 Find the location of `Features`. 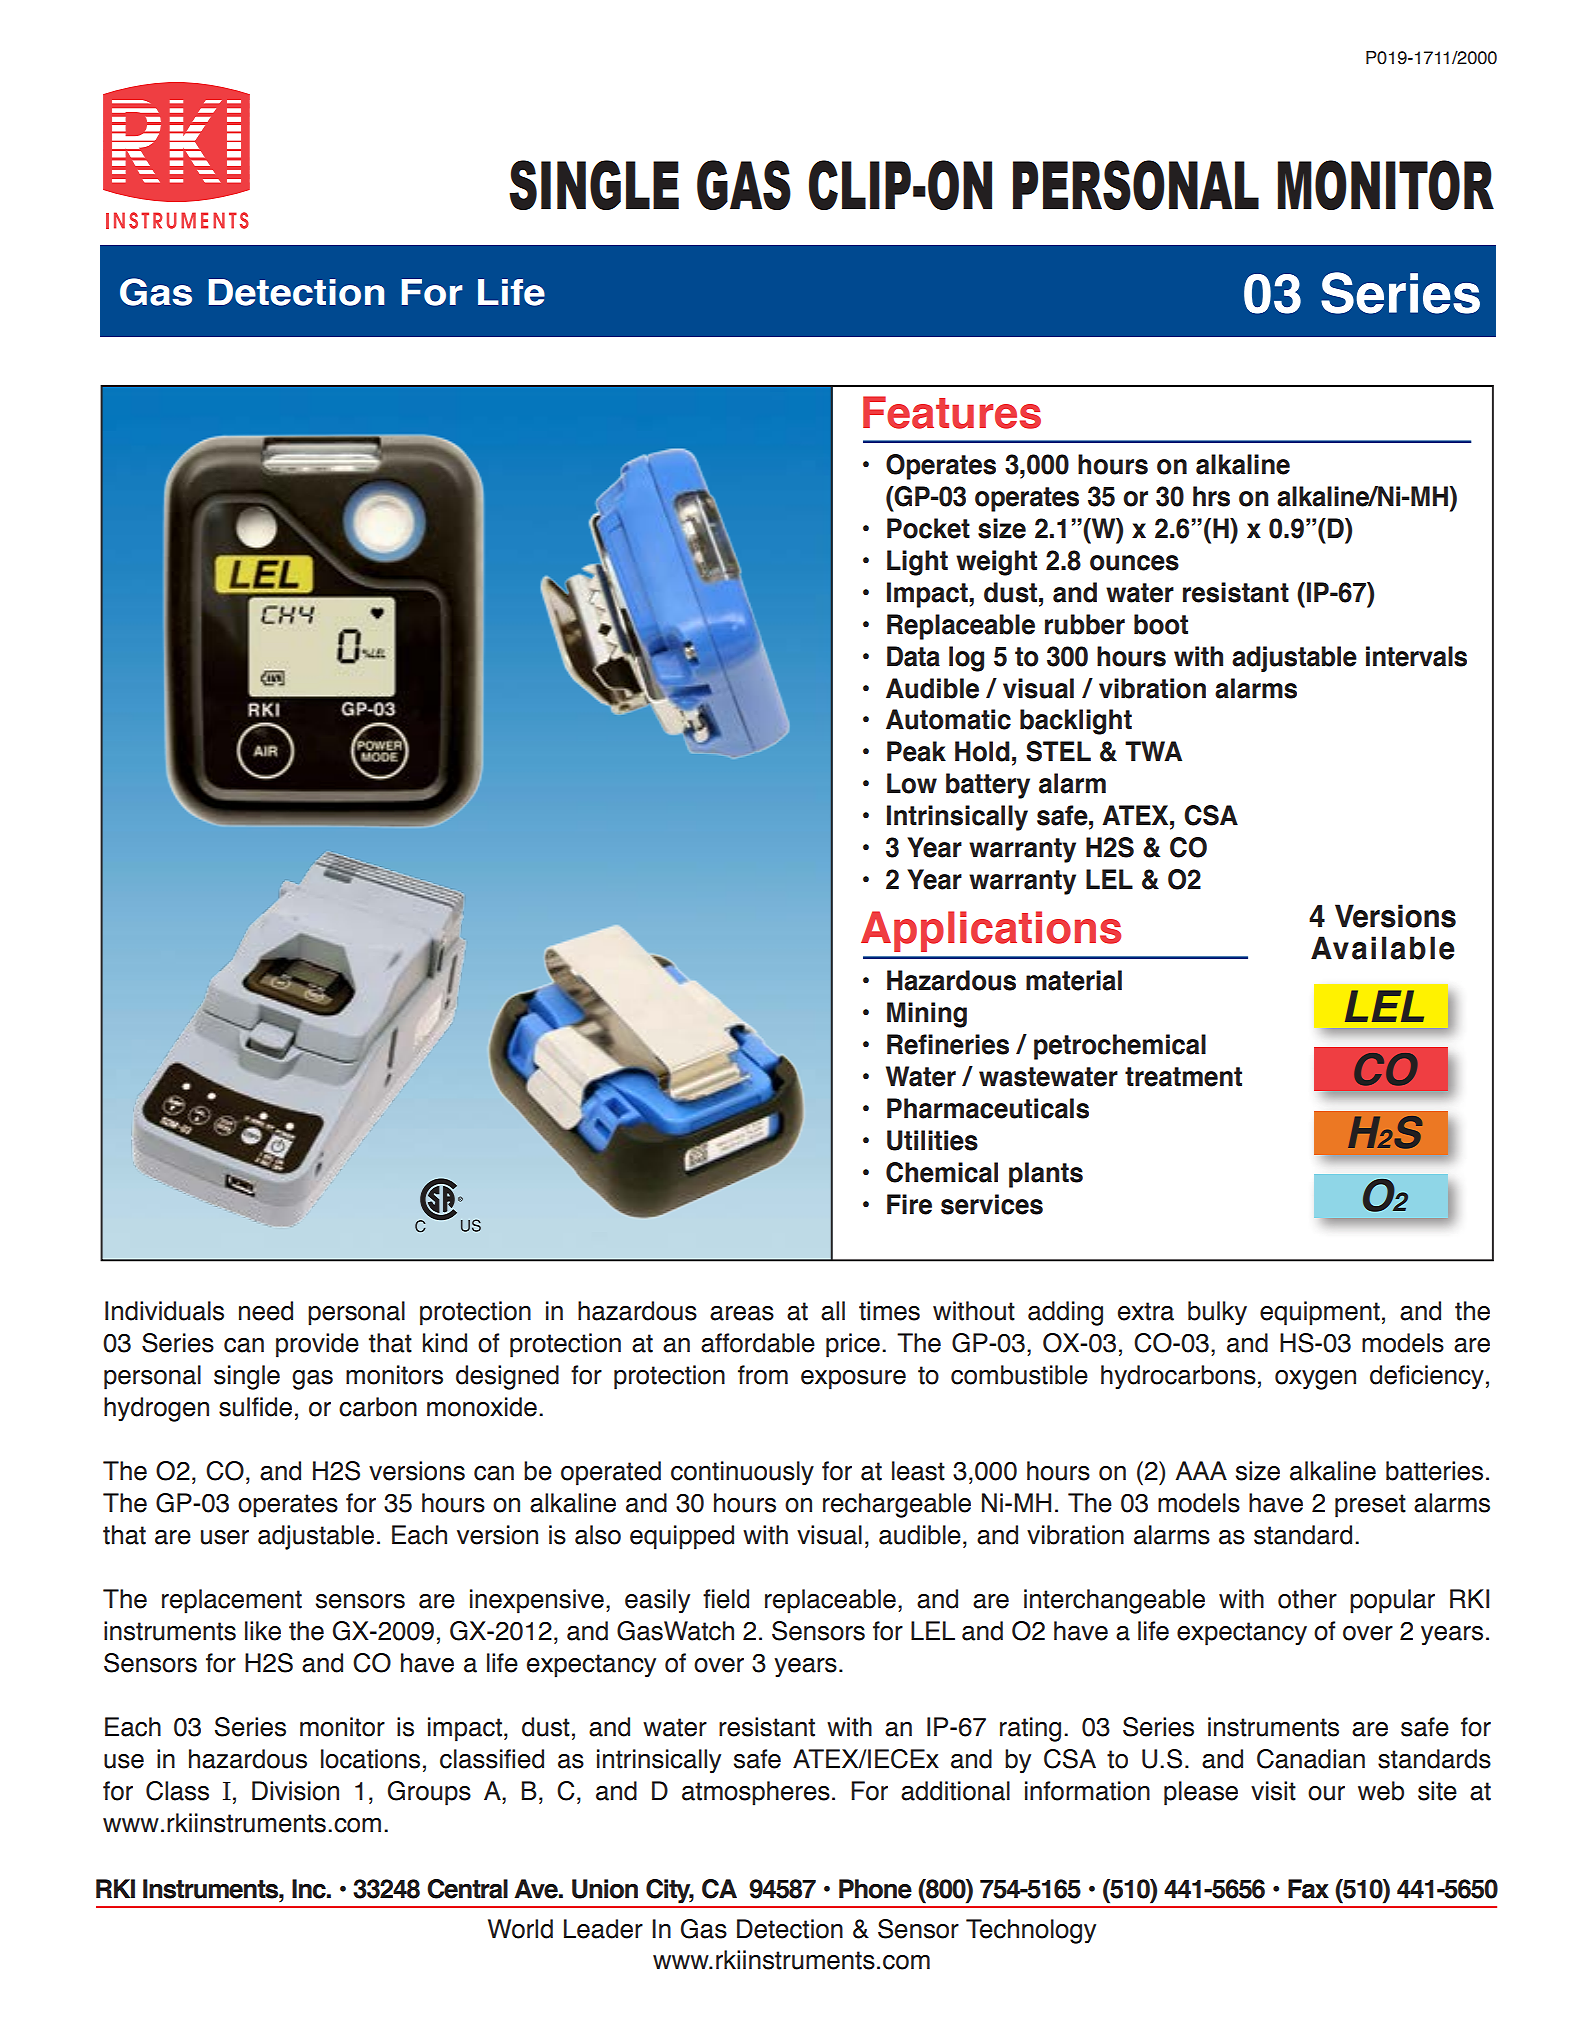

Features is located at coordinates (952, 412).
